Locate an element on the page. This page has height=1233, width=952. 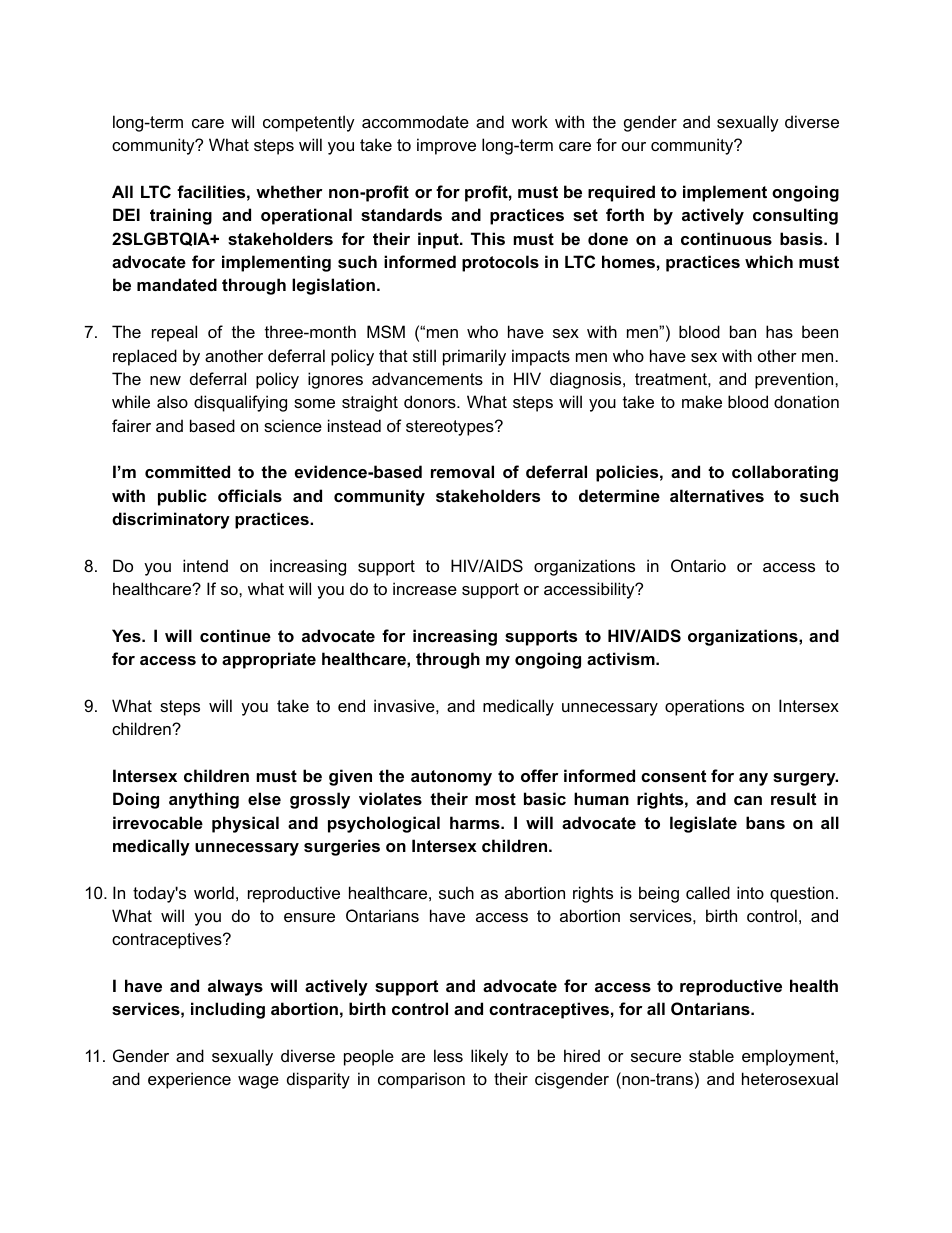
improve is located at coordinates (446, 146).
